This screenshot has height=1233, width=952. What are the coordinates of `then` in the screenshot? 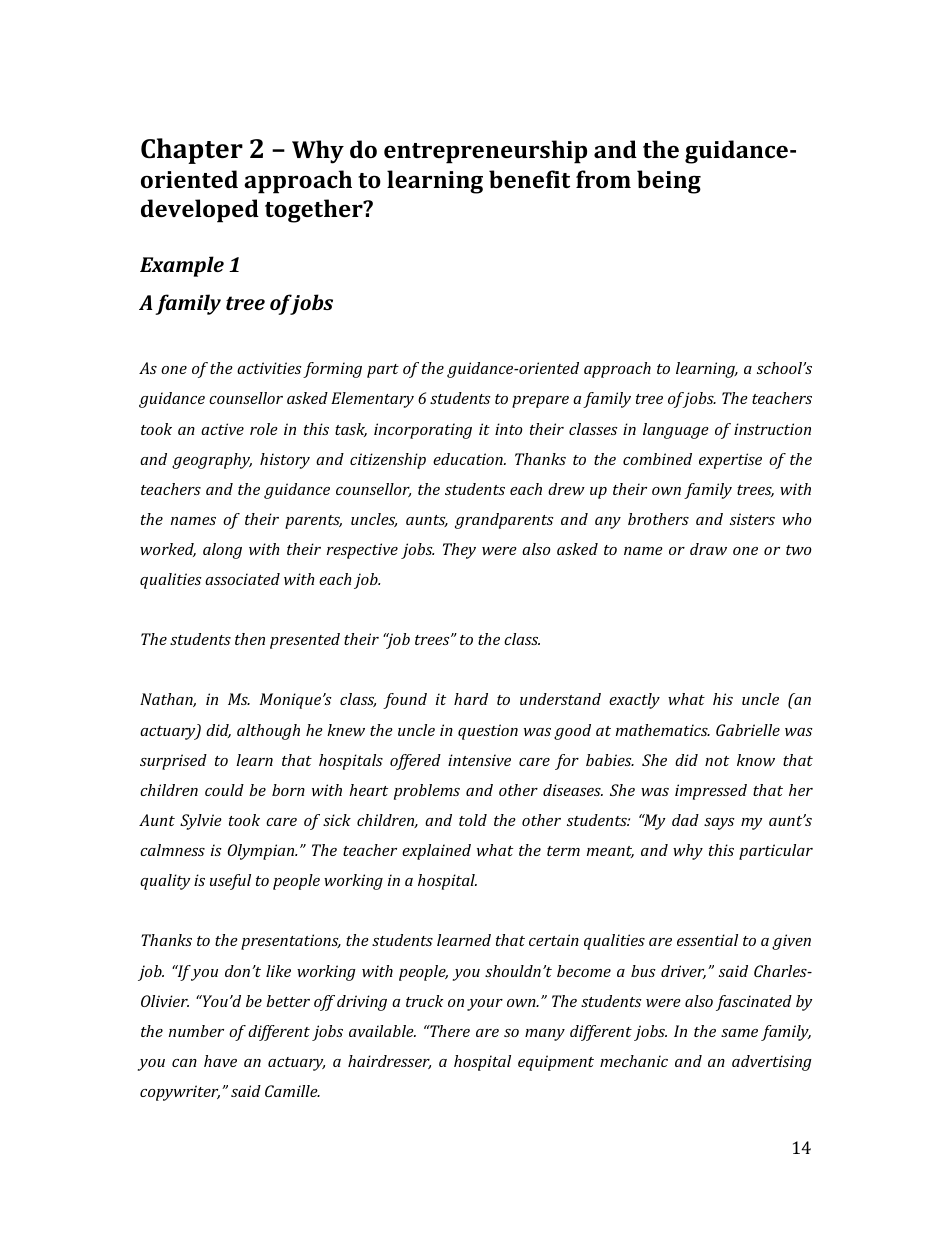 It's located at (250, 639).
